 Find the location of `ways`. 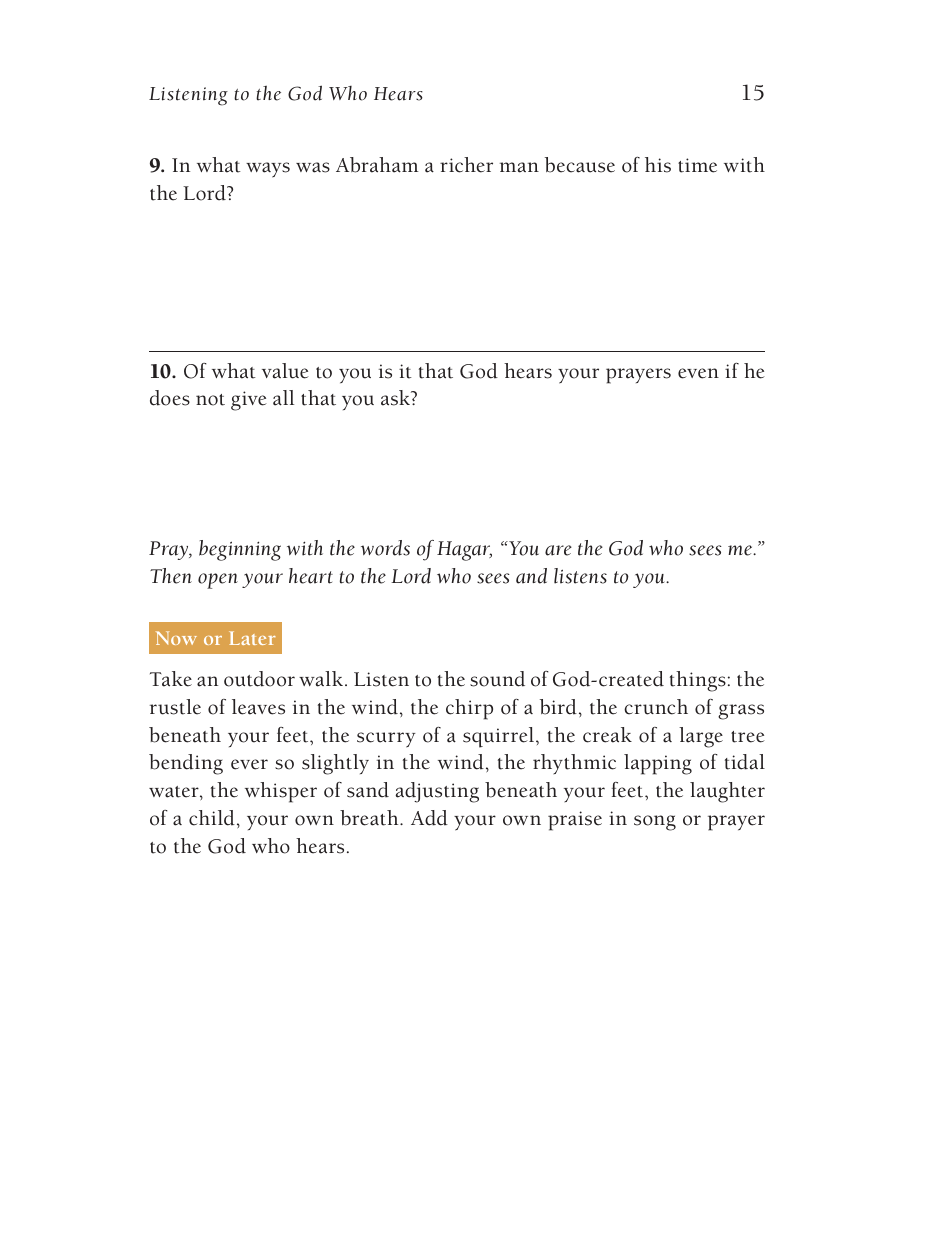

ways is located at coordinates (268, 170).
